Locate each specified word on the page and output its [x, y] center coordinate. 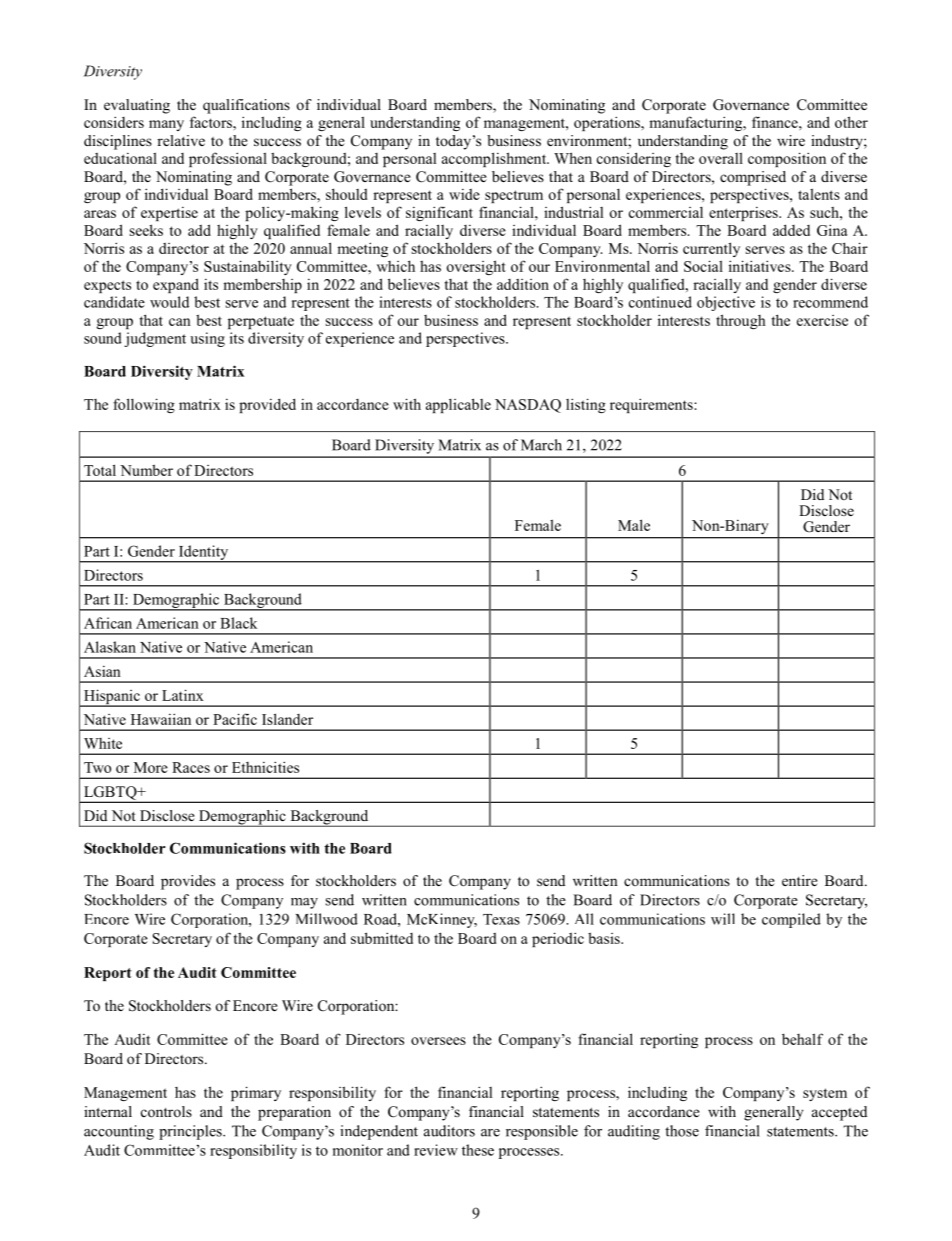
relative [181, 140]
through [741, 321]
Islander [287, 719]
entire [800, 880]
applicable [458, 405]
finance [776, 122]
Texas [501, 919]
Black [238, 623]
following [144, 405]
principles [191, 1132]
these [478, 1150]
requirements [652, 405]
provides [188, 882]
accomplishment [495, 159]
